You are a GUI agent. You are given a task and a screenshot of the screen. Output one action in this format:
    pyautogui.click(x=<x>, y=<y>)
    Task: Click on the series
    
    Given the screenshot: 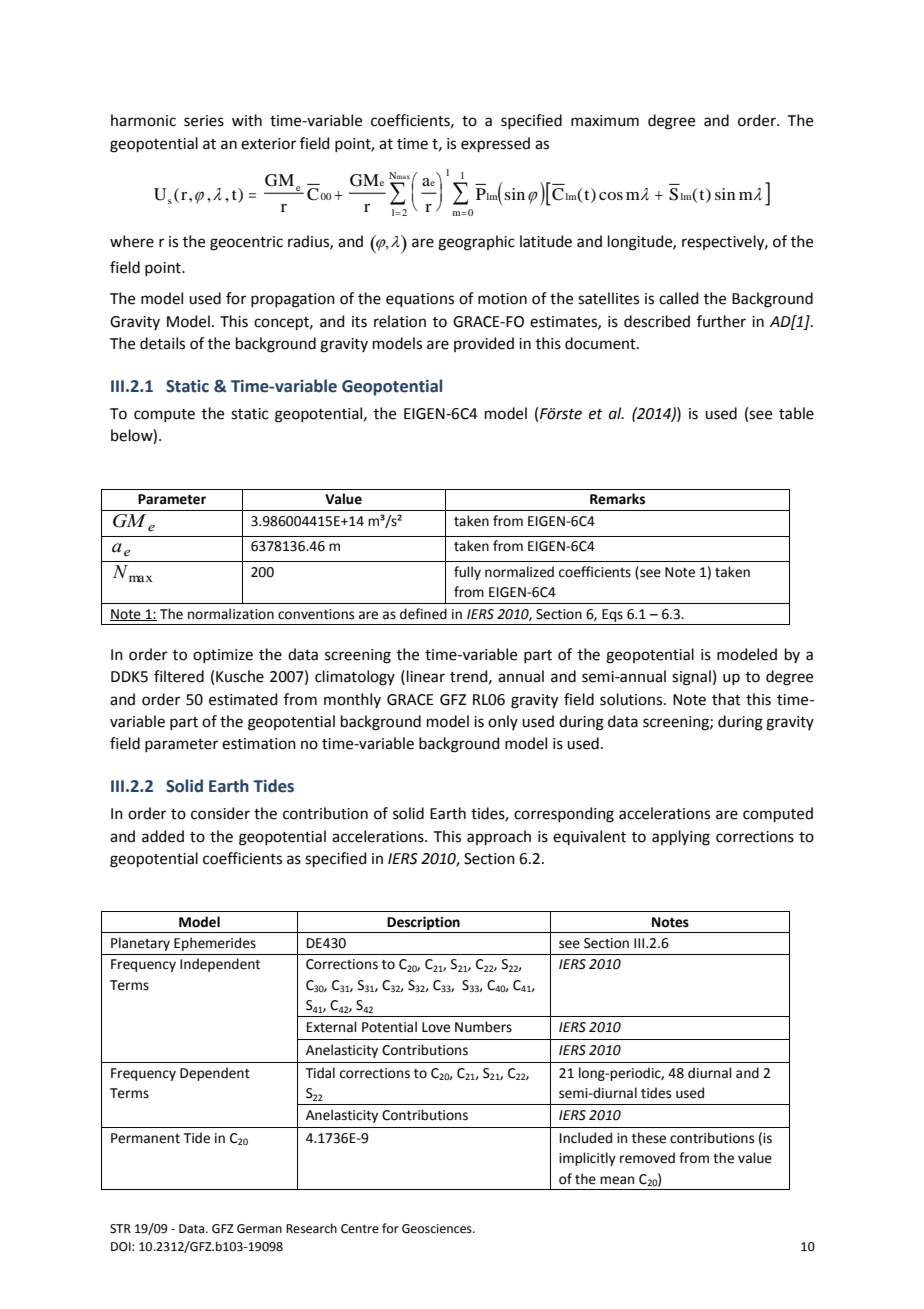 What is the action you would take?
    pyautogui.click(x=204, y=121)
